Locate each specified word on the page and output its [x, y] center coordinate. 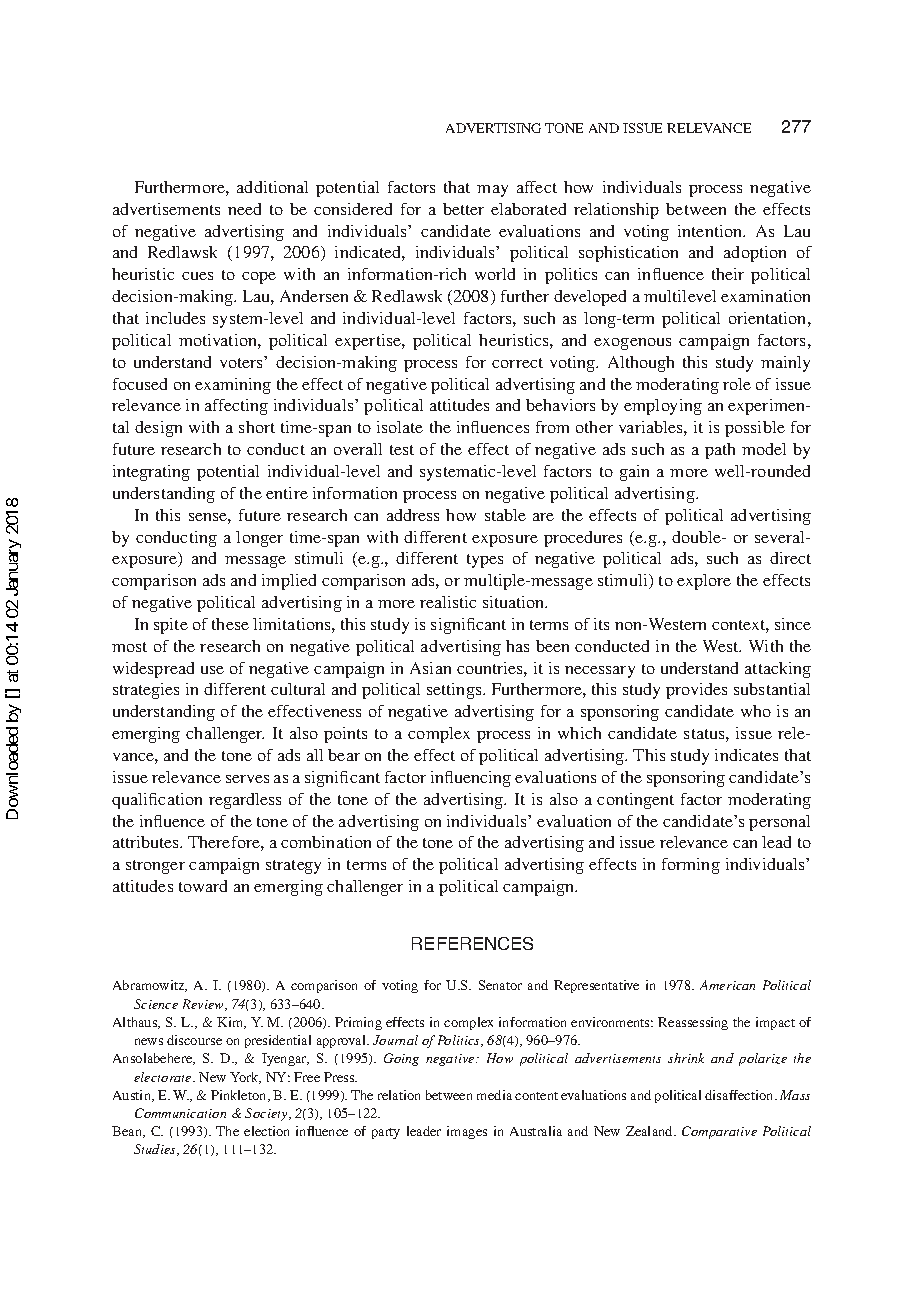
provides [696, 691]
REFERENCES [472, 943]
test [402, 450]
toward [203, 886]
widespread [153, 670]
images [467, 1132]
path [720, 451]
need [244, 209]
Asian [430, 668]
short [257, 427]
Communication [180, 1113]
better [463, 209]
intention [711, 231]
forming [691, 866]
